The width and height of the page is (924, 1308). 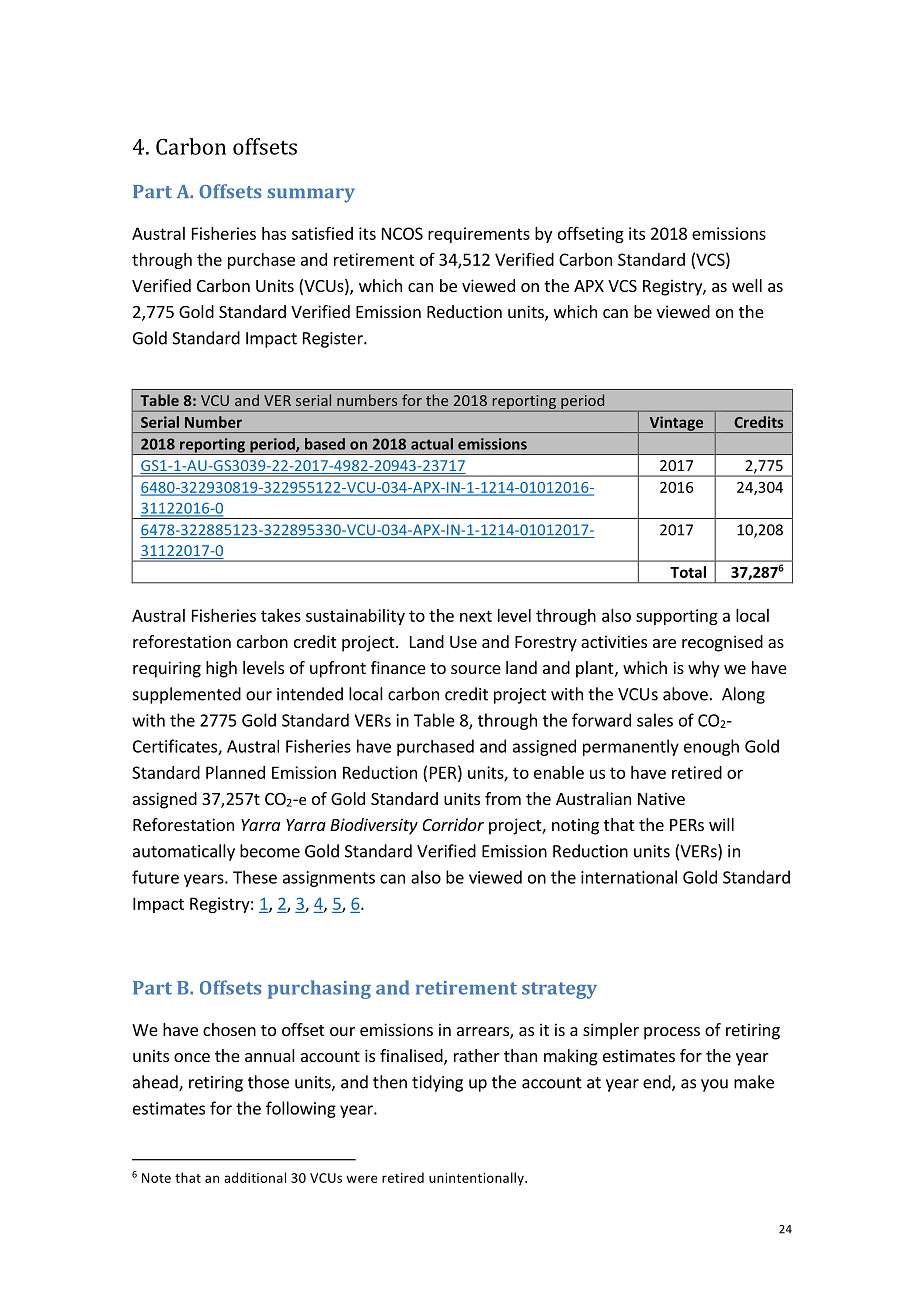 What do you see at coordinates (476, 669) in the page?
I see `source` at bounding box center [476, 669].
